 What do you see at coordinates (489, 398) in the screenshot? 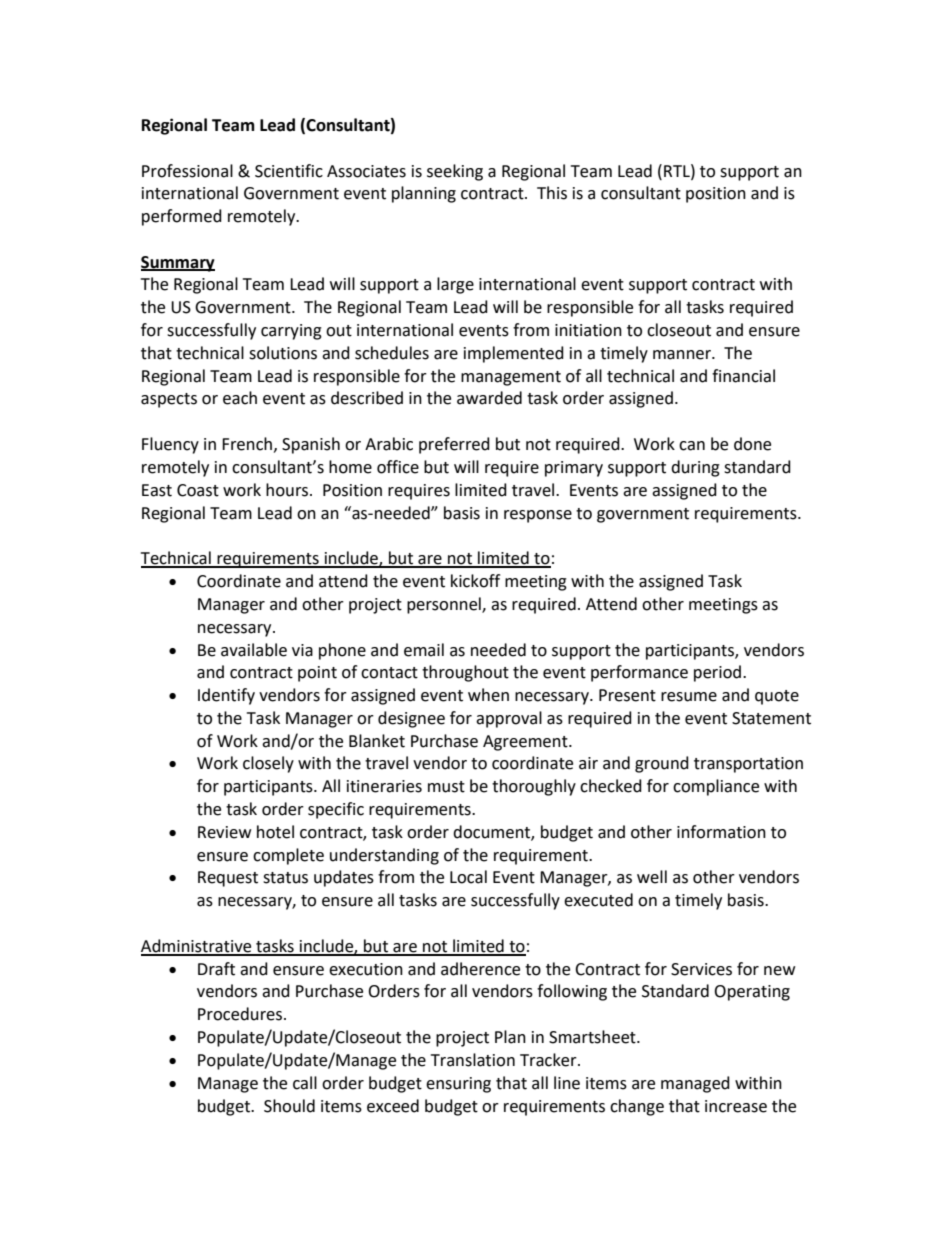
I see `awarded` at bounding box center [489, 398].
